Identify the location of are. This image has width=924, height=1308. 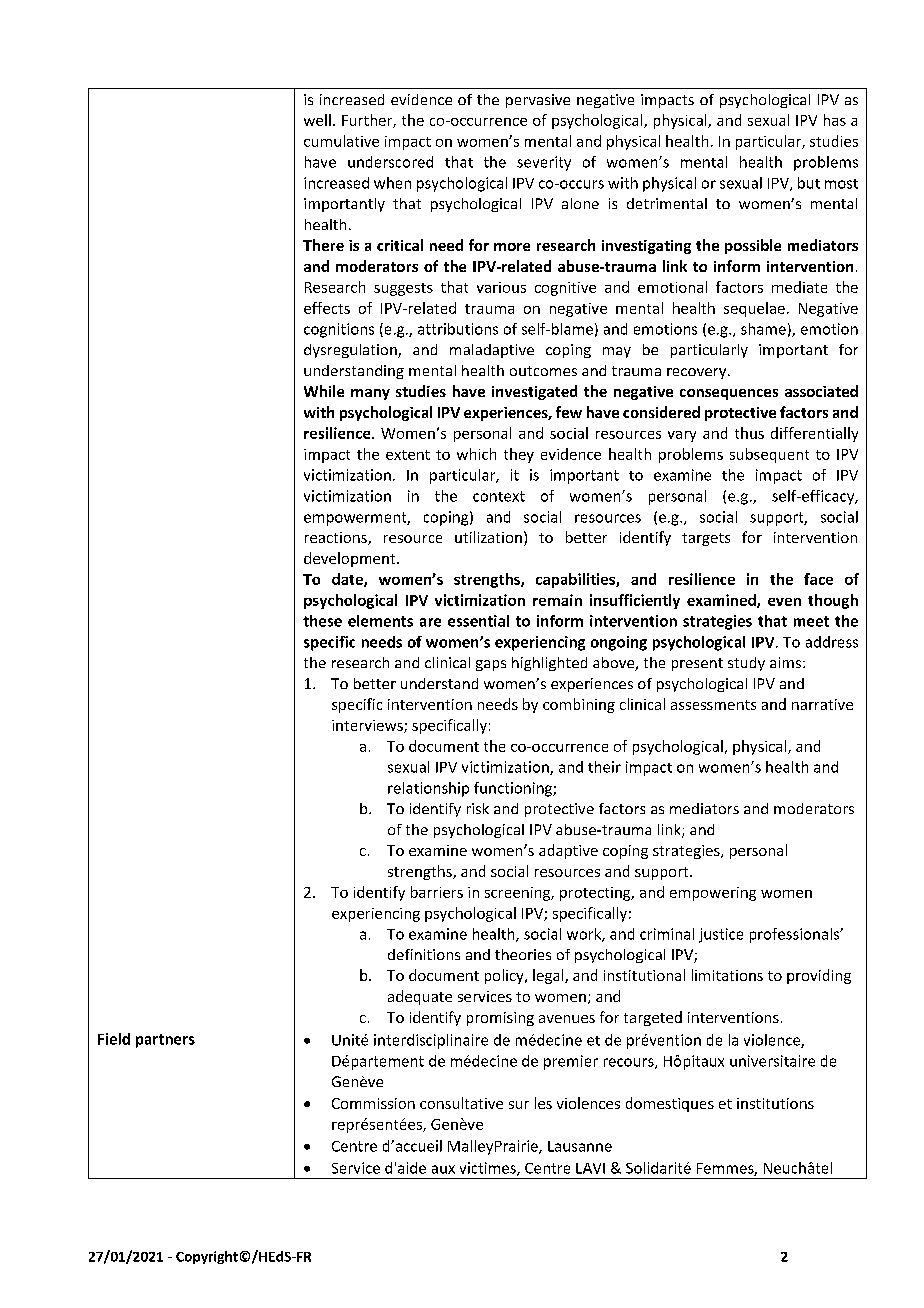
(430, 622).
